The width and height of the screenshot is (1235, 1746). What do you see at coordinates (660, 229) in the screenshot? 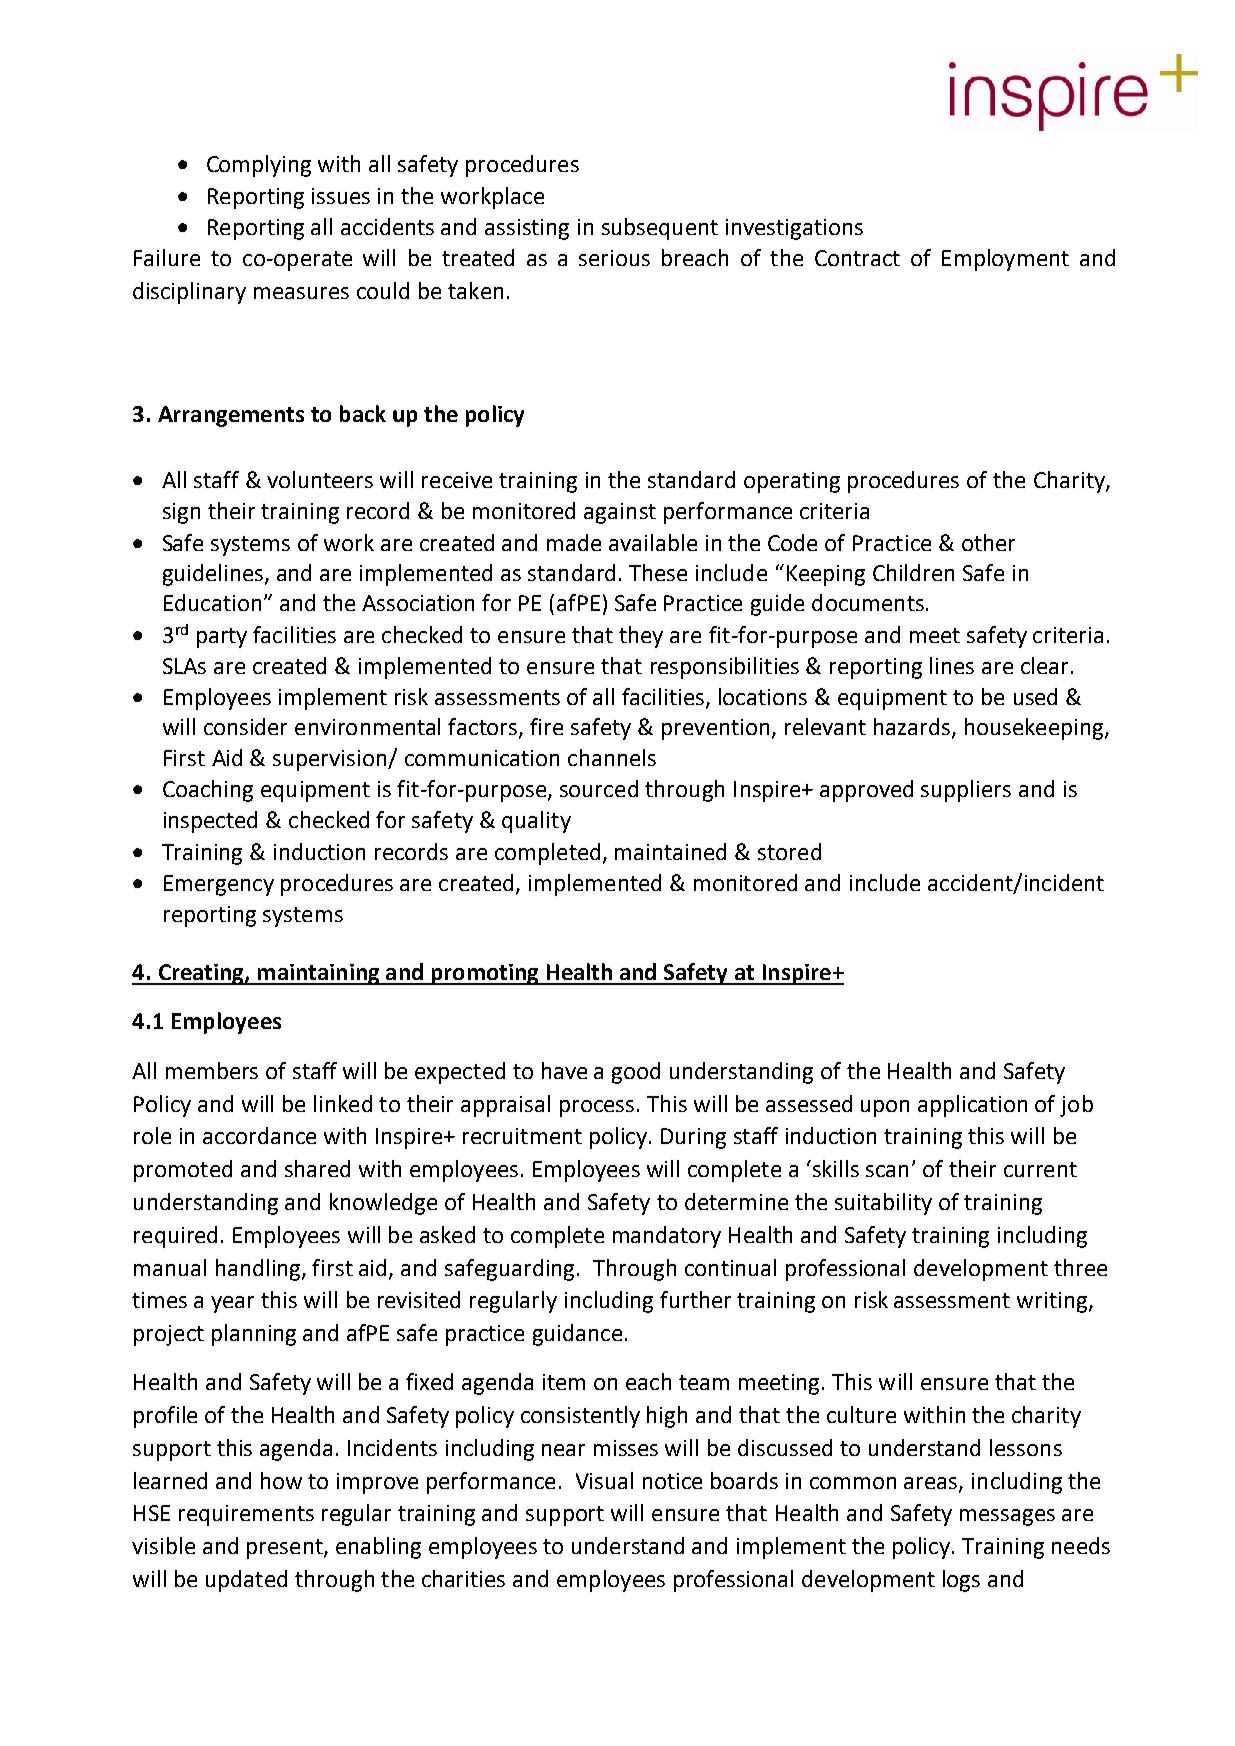
I see `subsequent` at bounding box center [660, 229].
